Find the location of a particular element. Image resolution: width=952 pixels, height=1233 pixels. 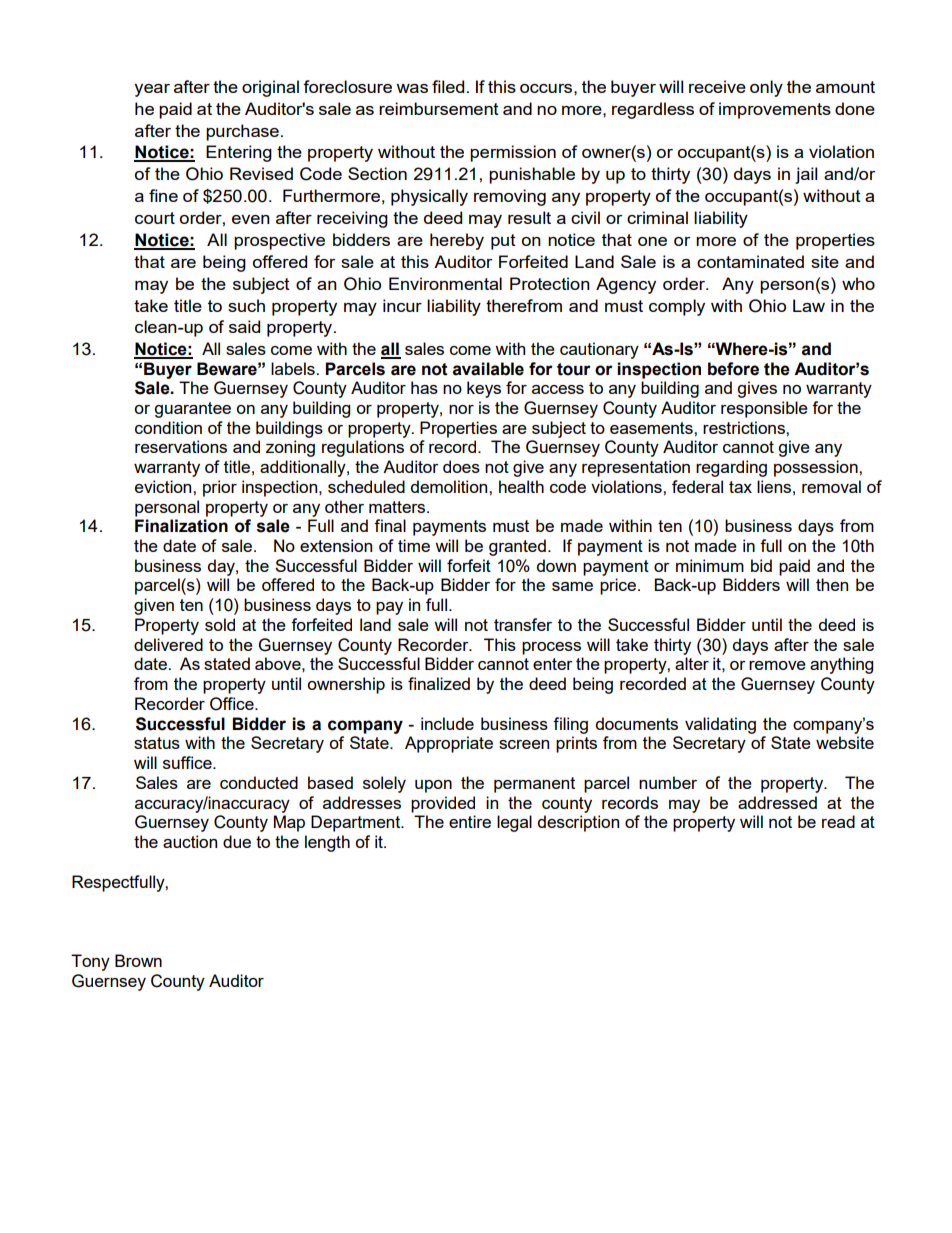

entire is located at coordinates (470, 821).
